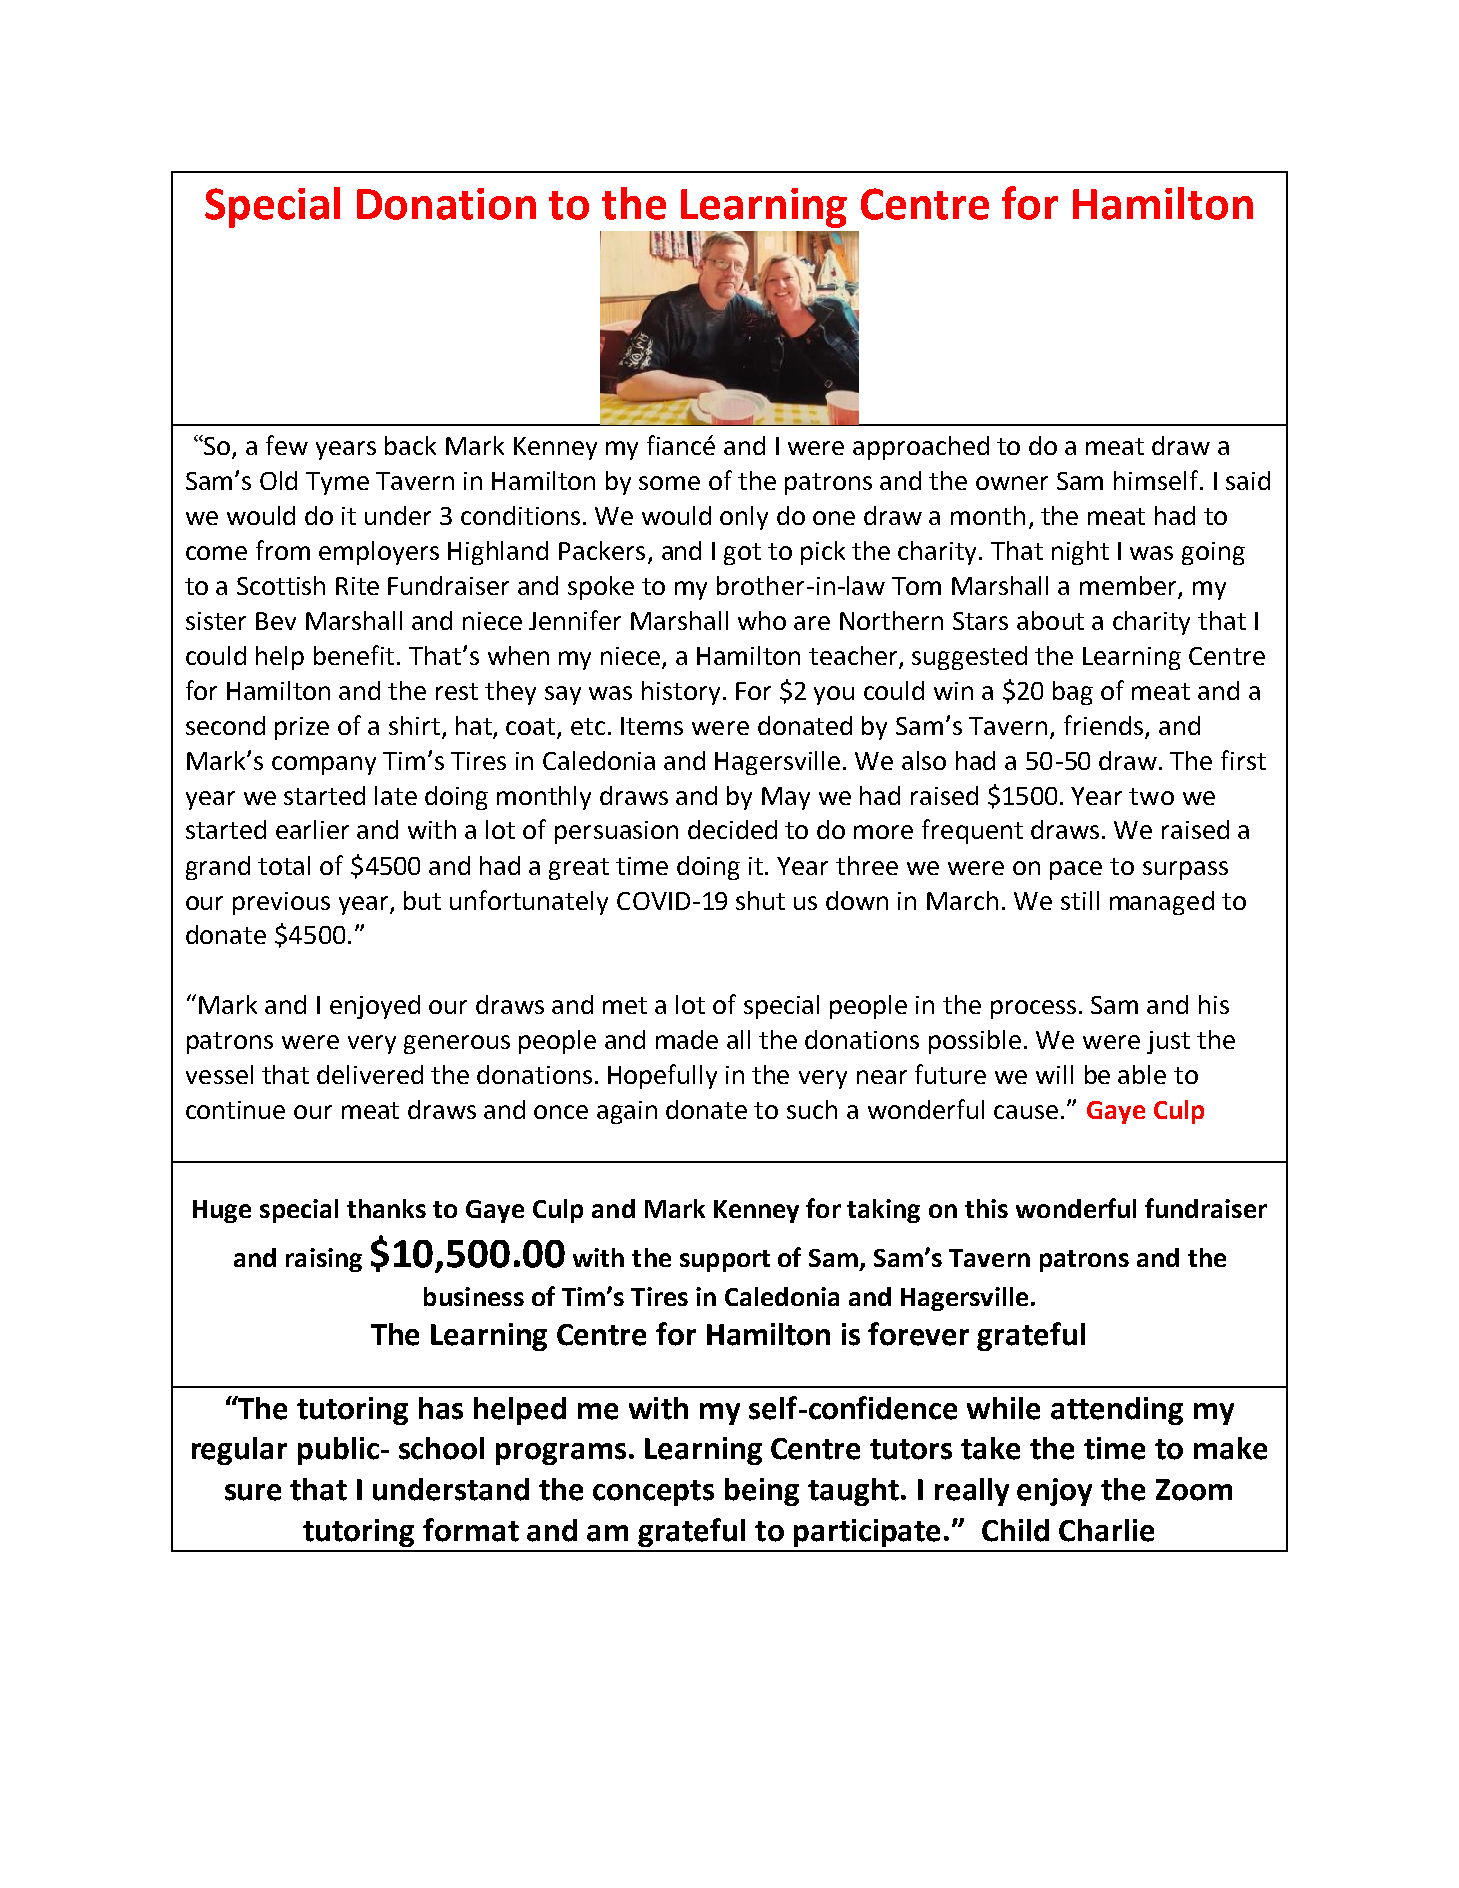 The image size is (1459, 1888). What do you see at coordinates (386, 1208) in the document?
I see `thanks` at bounding box center [386, 1208].
